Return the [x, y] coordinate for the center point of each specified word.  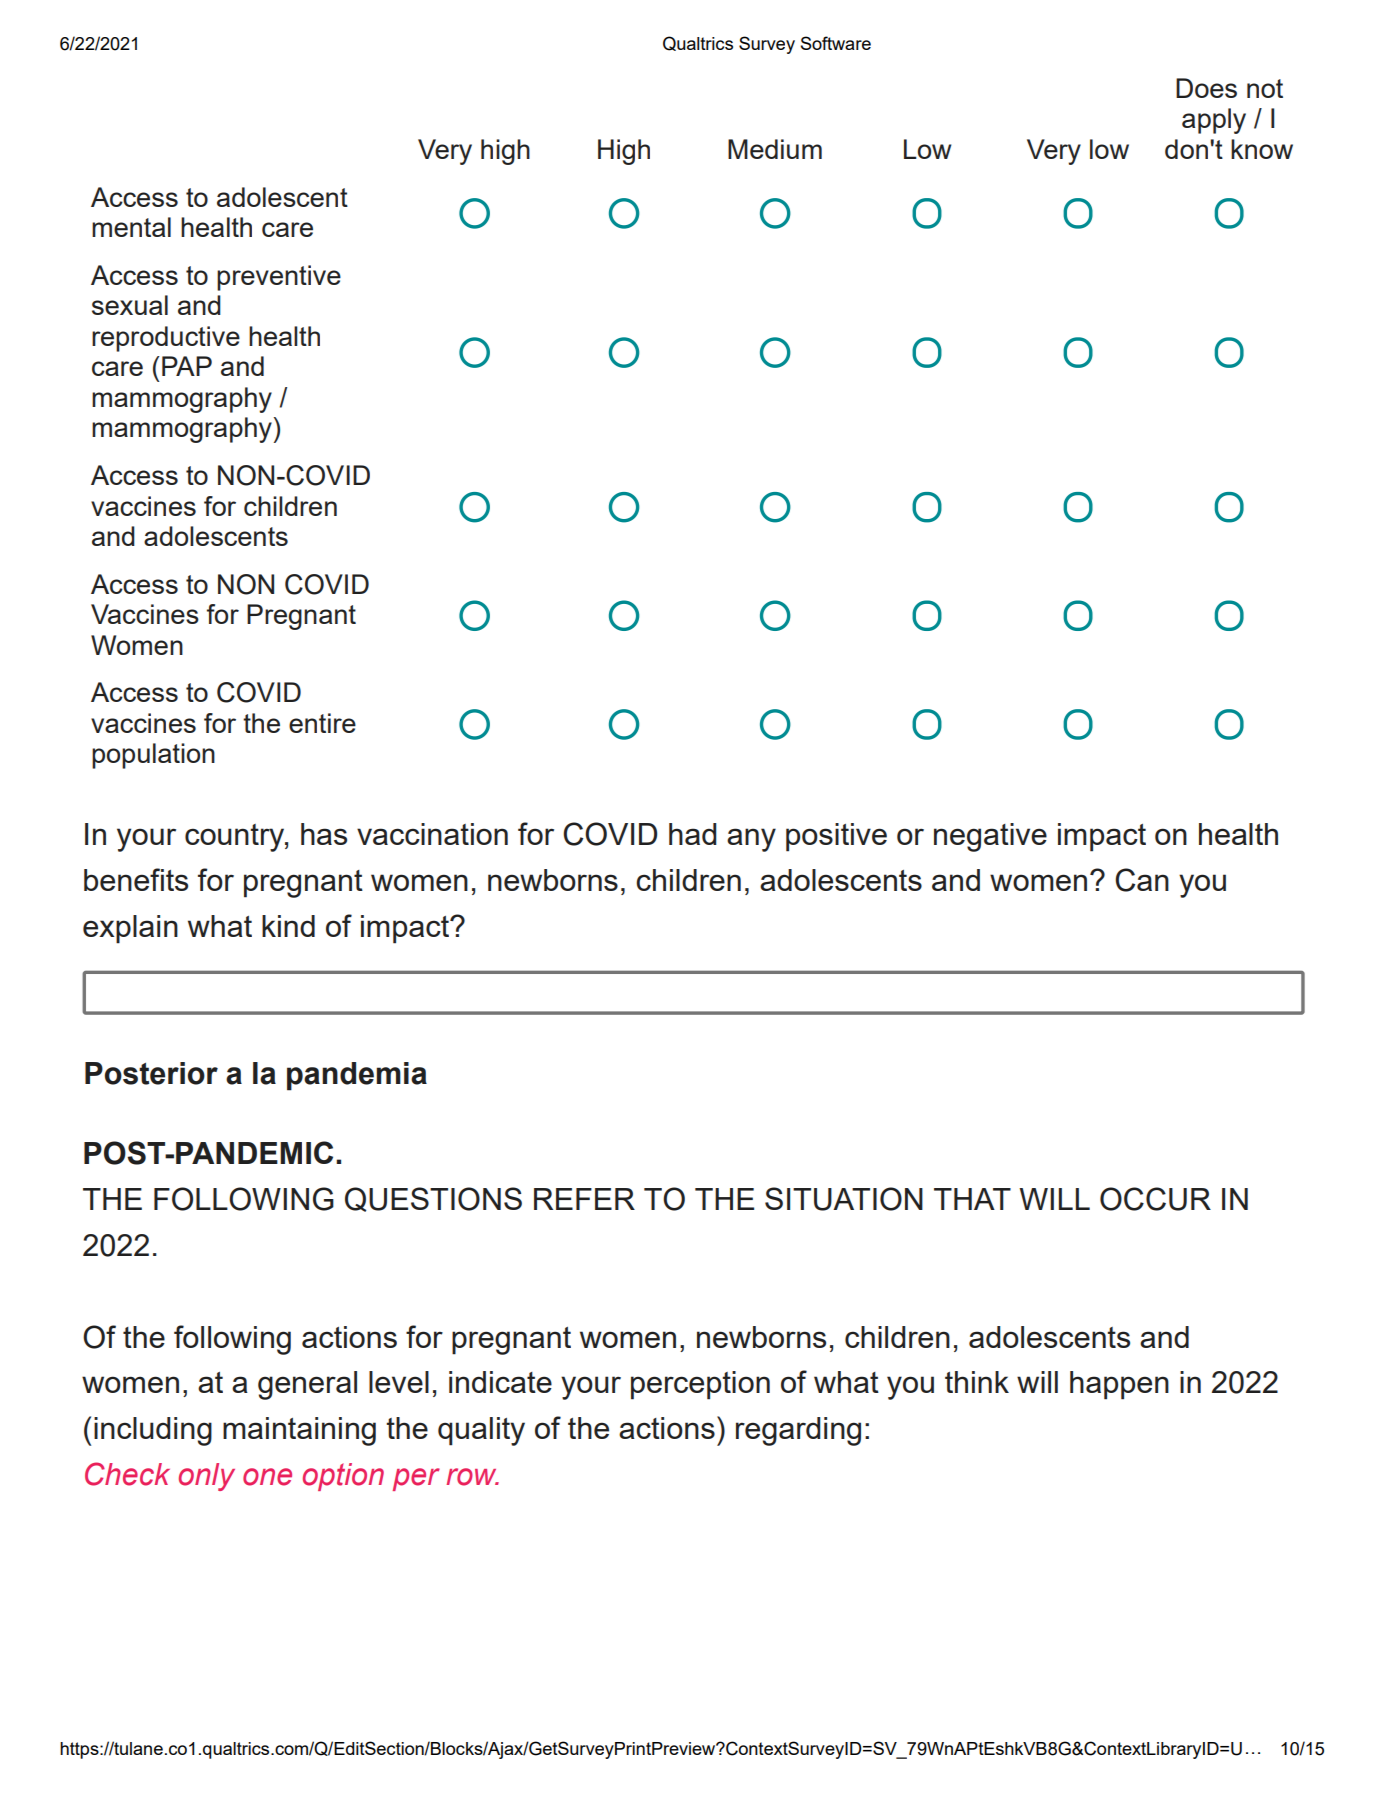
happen [1119, 1385]
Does [1206, 88]
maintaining [299, 1431]
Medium [775, 149]
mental [131, 227]
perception [700, 1385]
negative [990, 837]
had [693, 834]
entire [322, 723]
